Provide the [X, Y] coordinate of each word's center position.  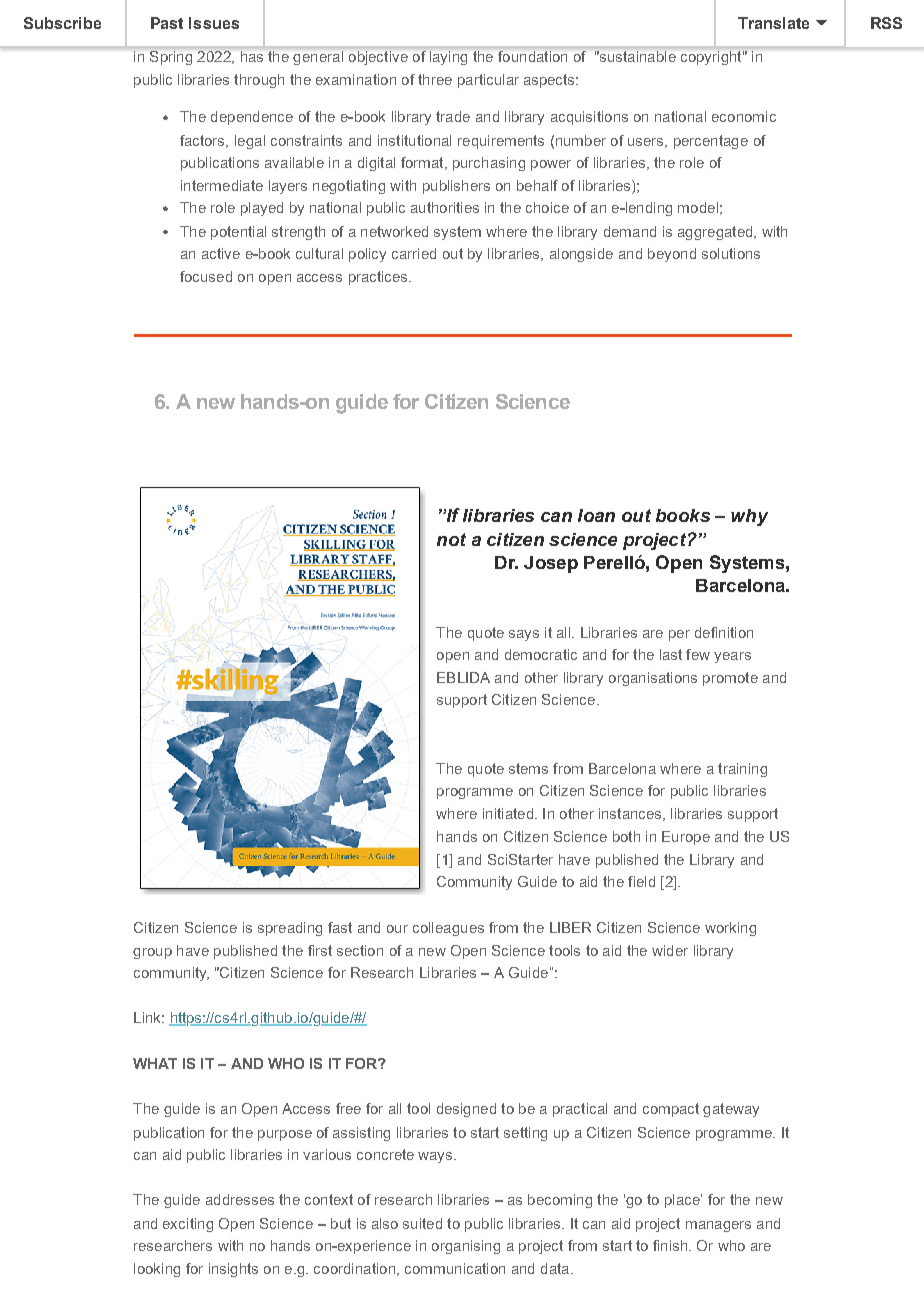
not [451, 539]
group [152, 953]
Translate [773, 23]
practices [379, 278]
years [732, 657]
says [524, 635]
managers [718, 1226]
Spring [171, 58]
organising [466, 1247]
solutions [731, 253]
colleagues [448, 929]
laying [448, 58]
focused [206, 276]
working [730, 929]
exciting [188, 1225]
